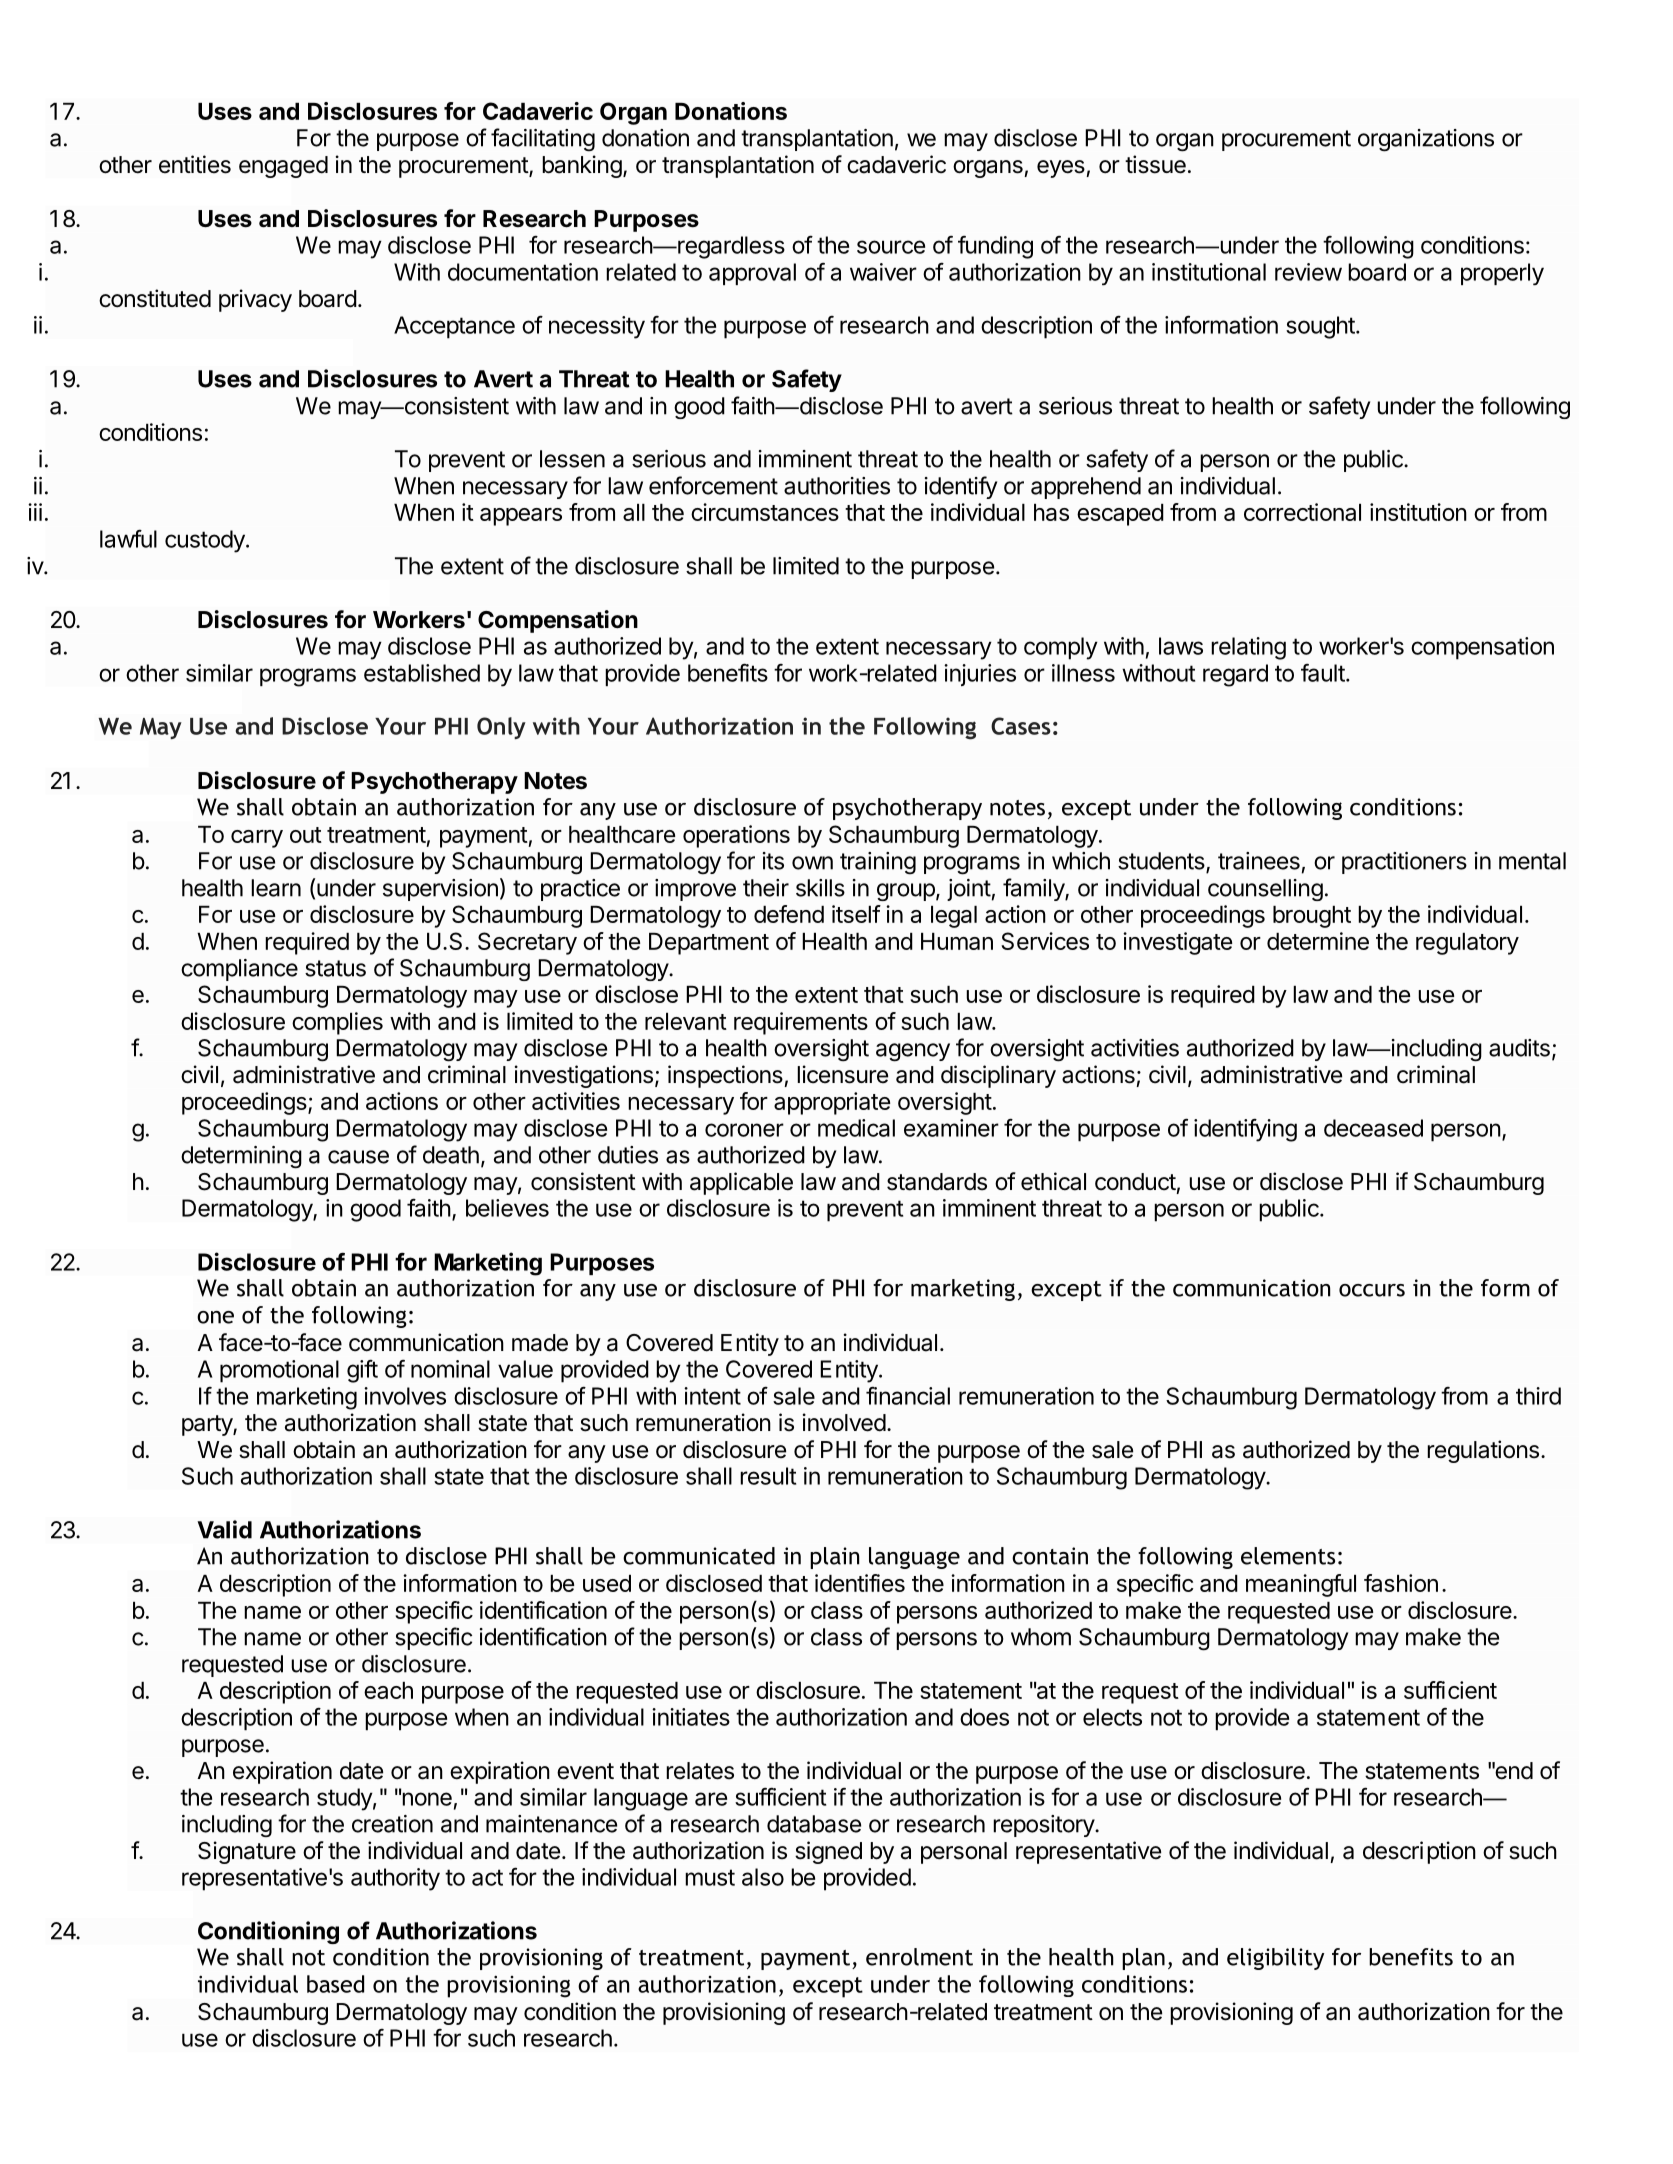  Describe the element at coordinates (1308, 272) in the screenshot. I see `review` at that location.
